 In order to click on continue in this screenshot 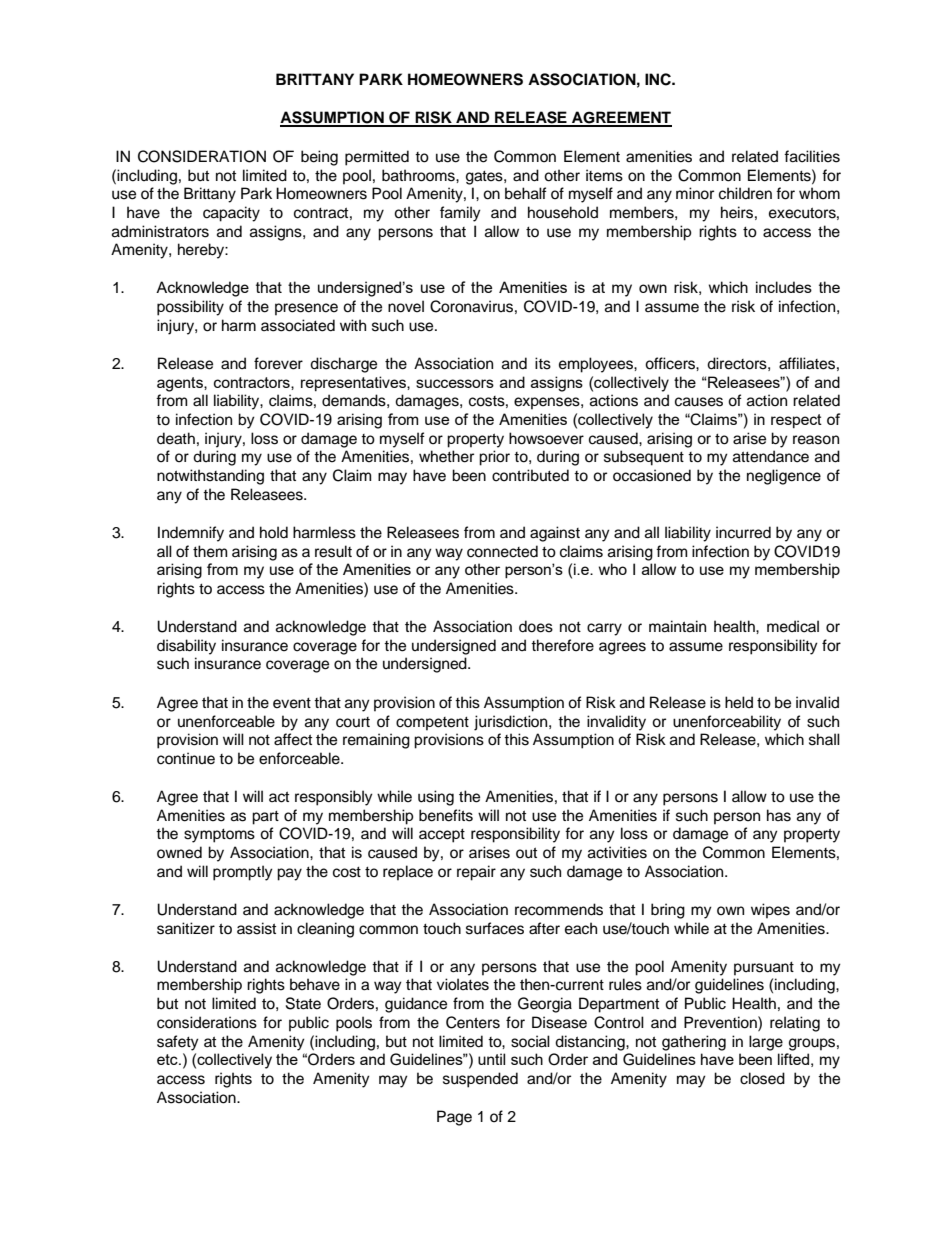, I will do `click(186, 758)`.
